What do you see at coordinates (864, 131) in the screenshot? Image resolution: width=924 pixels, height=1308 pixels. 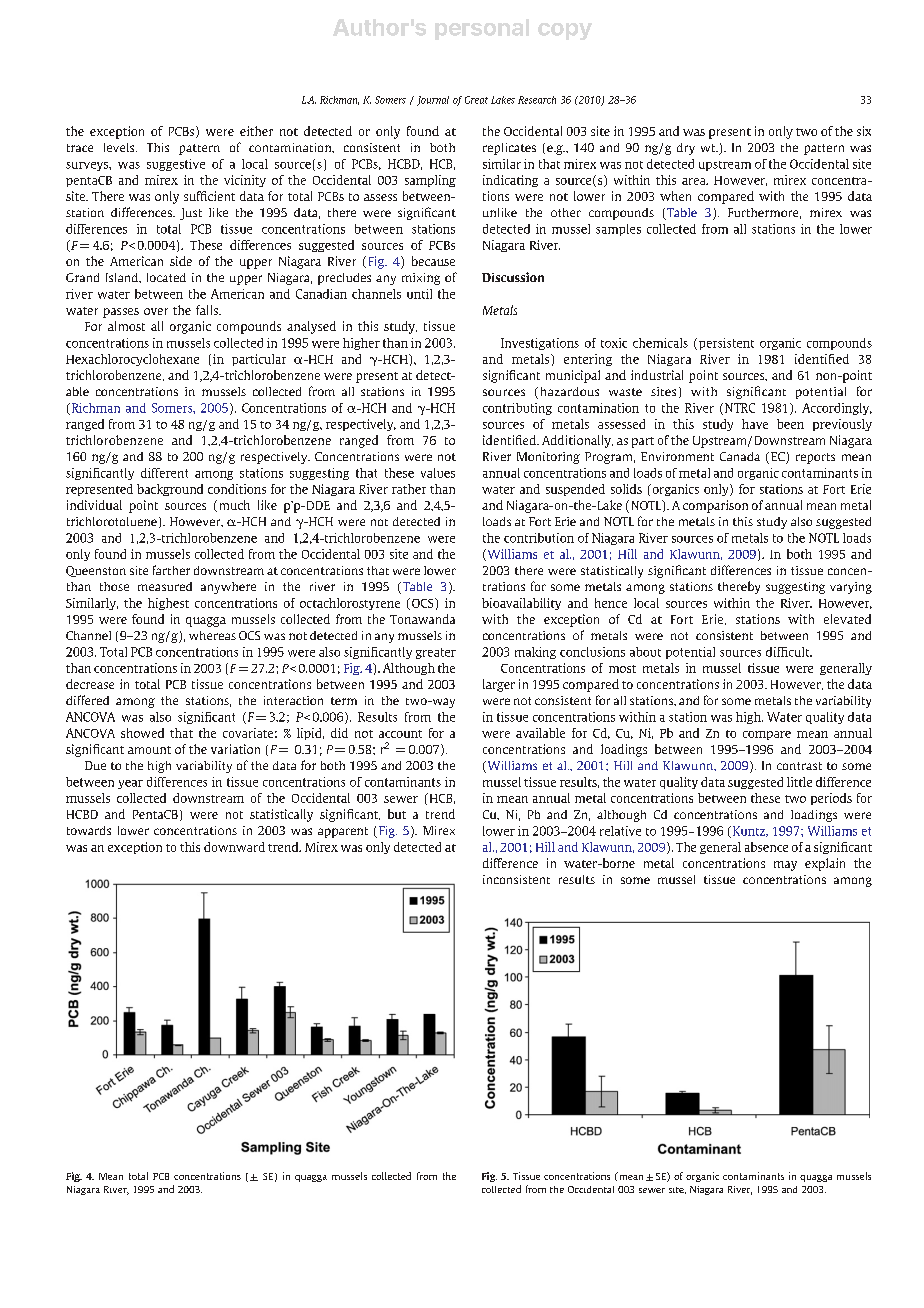 I see `six` at bounding box center [864, 131].
